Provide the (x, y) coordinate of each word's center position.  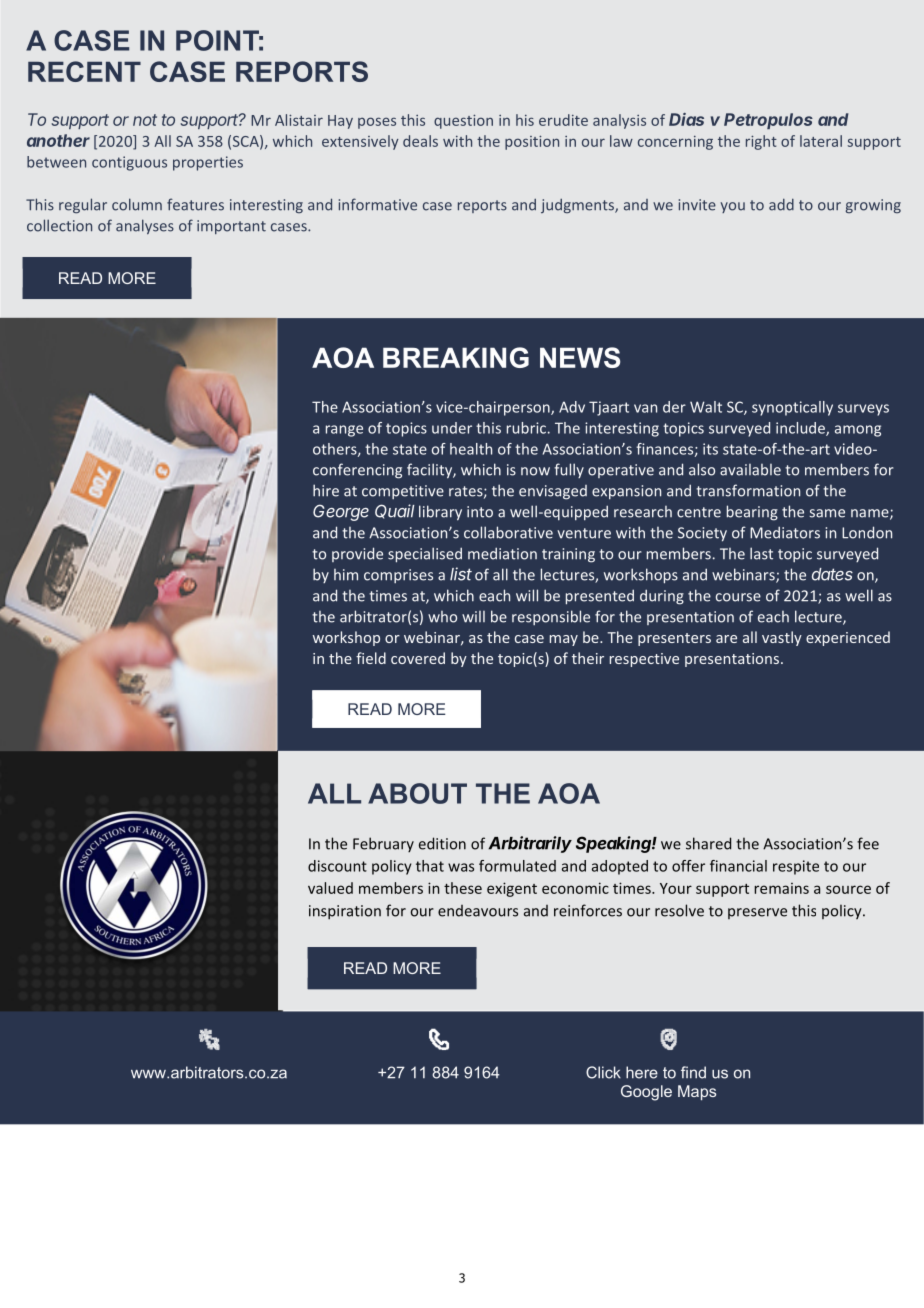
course (738, 597)
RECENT (84, 71)
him (346, 575)
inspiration (345, 912)
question (463, 121)
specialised (425, 555)
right (761, 142)
